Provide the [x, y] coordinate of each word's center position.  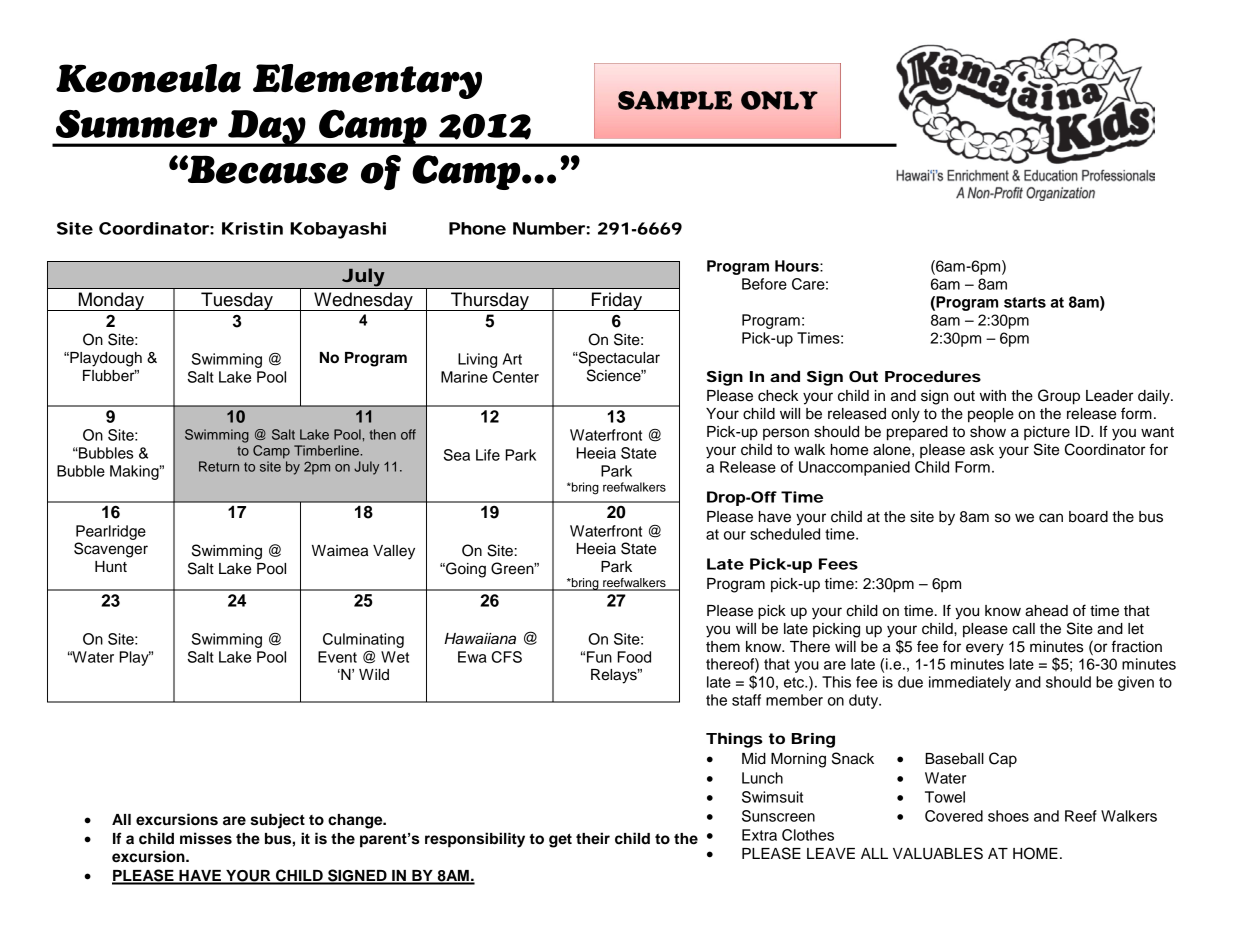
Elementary [367, 81]
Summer [136, 124]
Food [634, 657]
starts [1025, 302]
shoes [1008, 816]
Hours [798, 266]
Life [488, 455]
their [593, 838]
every [985, 649]
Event [337, 657]
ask [982, 450]
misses [206, 838]
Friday [617, 301]
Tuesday [237, 301]
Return [219, 466]
